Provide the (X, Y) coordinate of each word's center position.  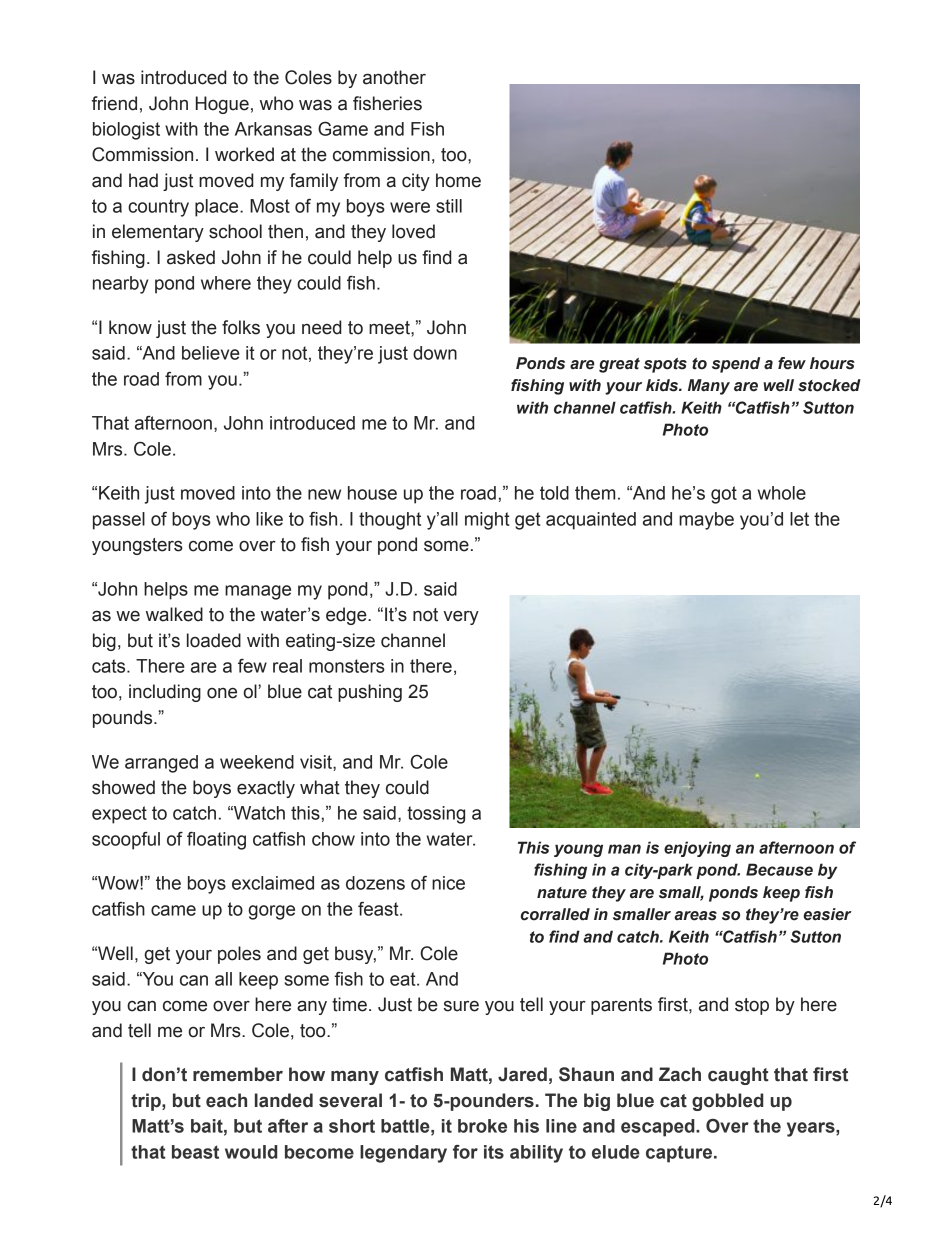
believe (211, 353)
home (458, 180)
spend (736, 365)
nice (448, 883)
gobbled (727, 1102)
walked (174, 614)
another (394, 77)
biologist (126, 131)
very (461, 618)
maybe (706, 521)
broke (482, 1126)
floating (216, 841)
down (435, 353)
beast (195, 1152)
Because (779, 869)
